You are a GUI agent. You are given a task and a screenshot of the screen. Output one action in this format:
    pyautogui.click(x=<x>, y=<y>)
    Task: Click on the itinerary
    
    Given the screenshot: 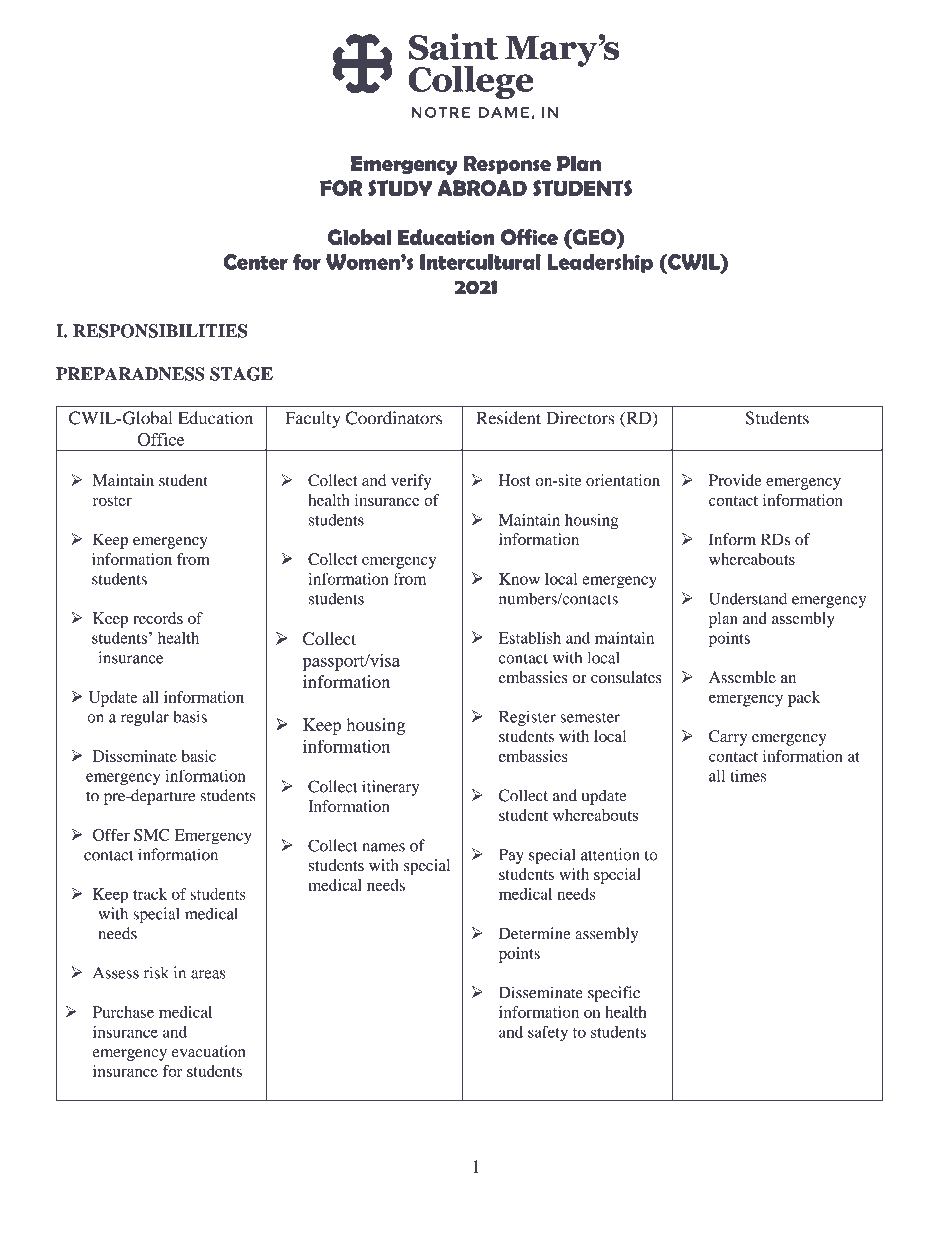 What is the action you would take?
    pyautogui.click(x=390, y=788)
